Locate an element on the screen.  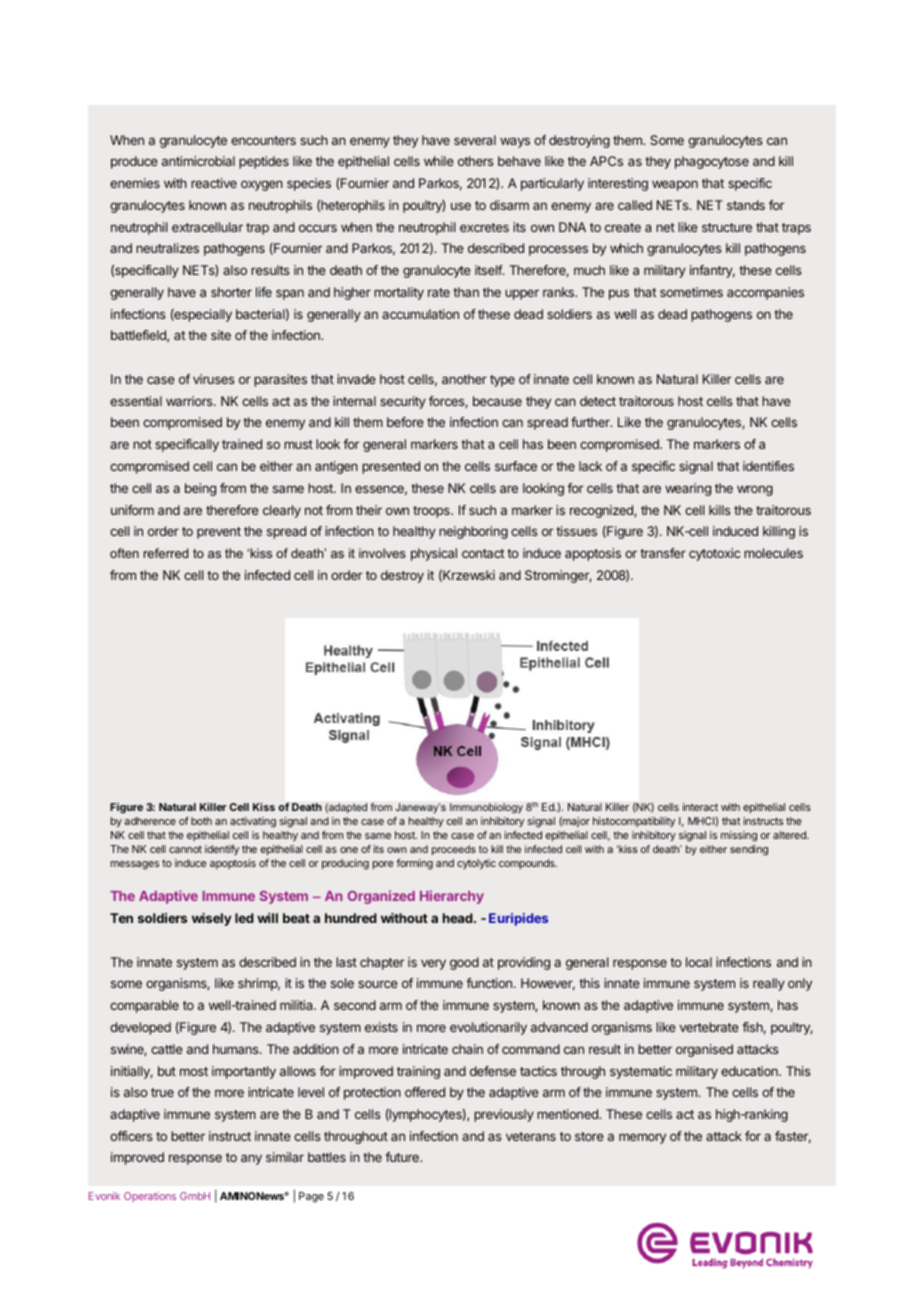
any is located at coordinates (251, 1159).
